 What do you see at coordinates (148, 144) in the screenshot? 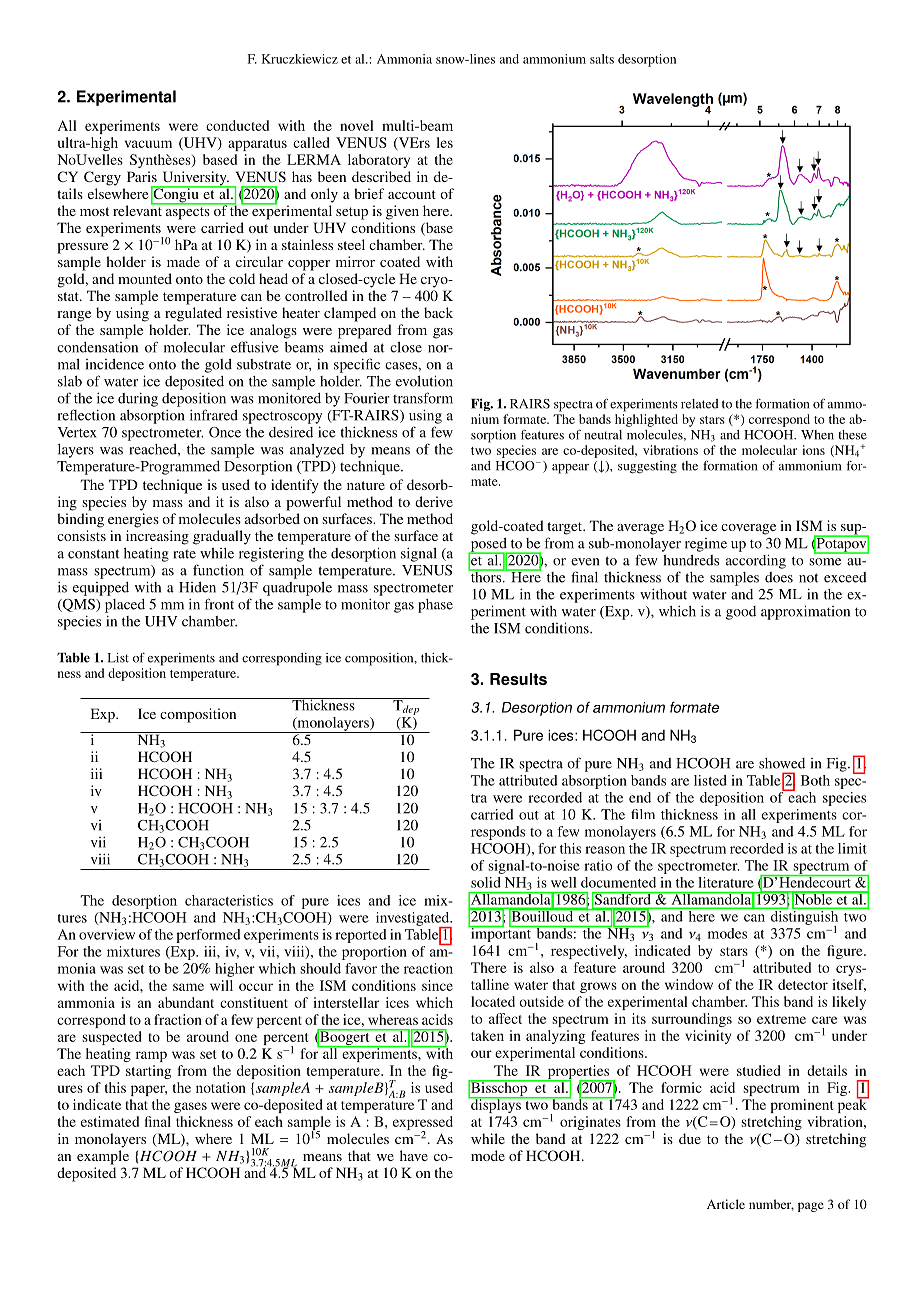
I see `vacuum` at bounding box center [148, 144].
